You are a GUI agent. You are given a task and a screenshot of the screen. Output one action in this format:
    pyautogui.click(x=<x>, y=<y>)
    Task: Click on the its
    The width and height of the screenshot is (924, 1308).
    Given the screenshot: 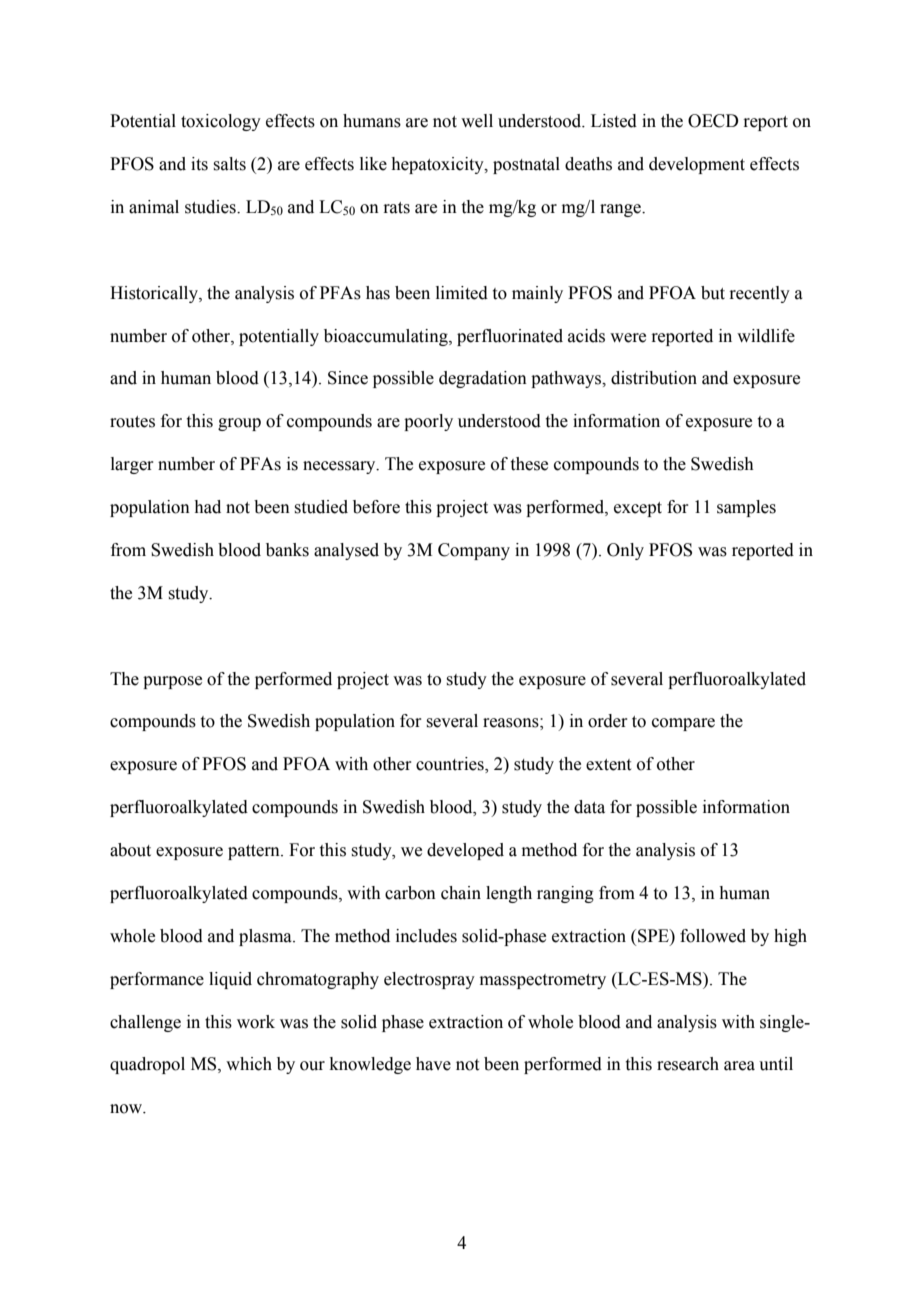 What is the action you would take?
    pyautogui.click(x=199, y=164)
